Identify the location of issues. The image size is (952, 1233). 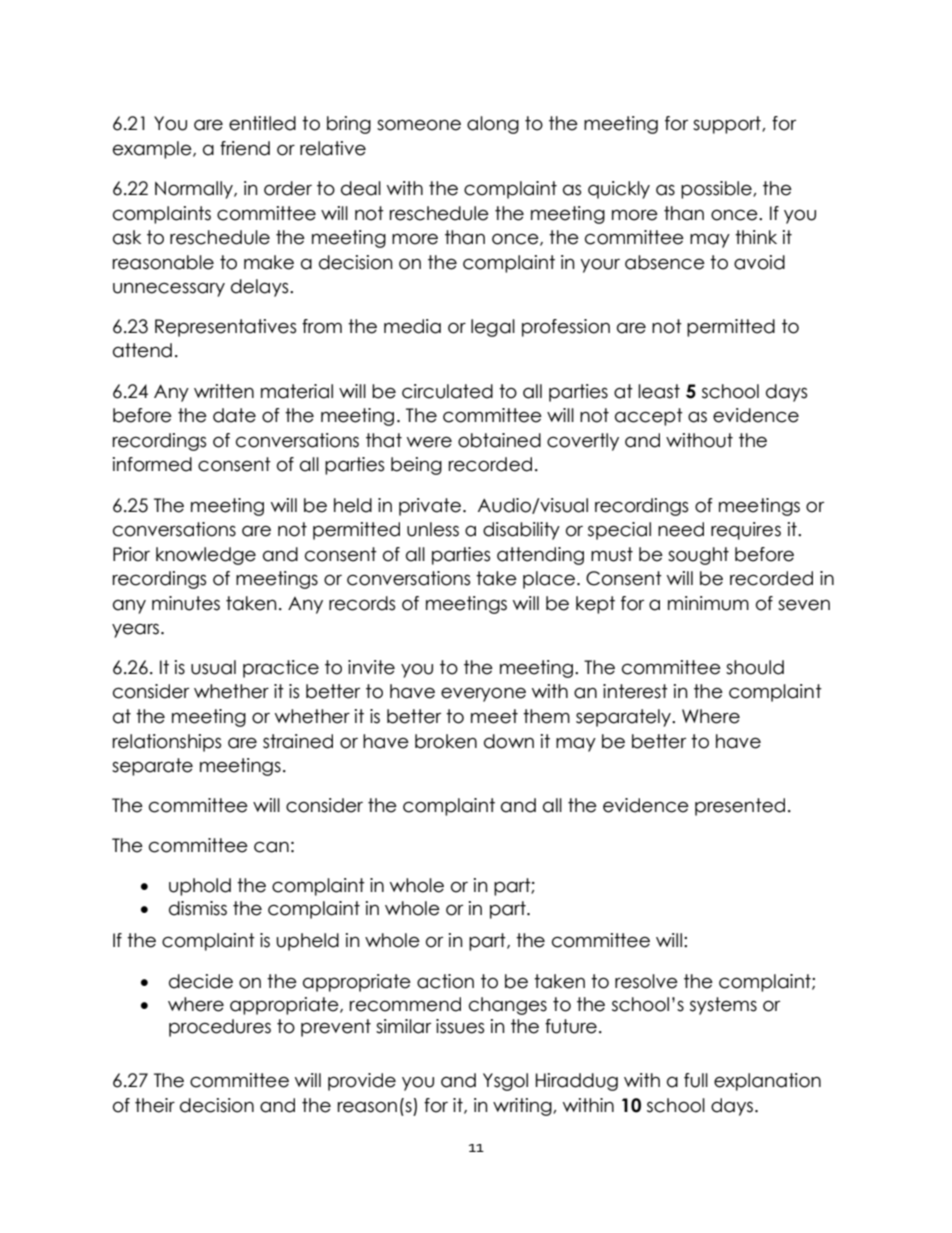
(460, 1026).
